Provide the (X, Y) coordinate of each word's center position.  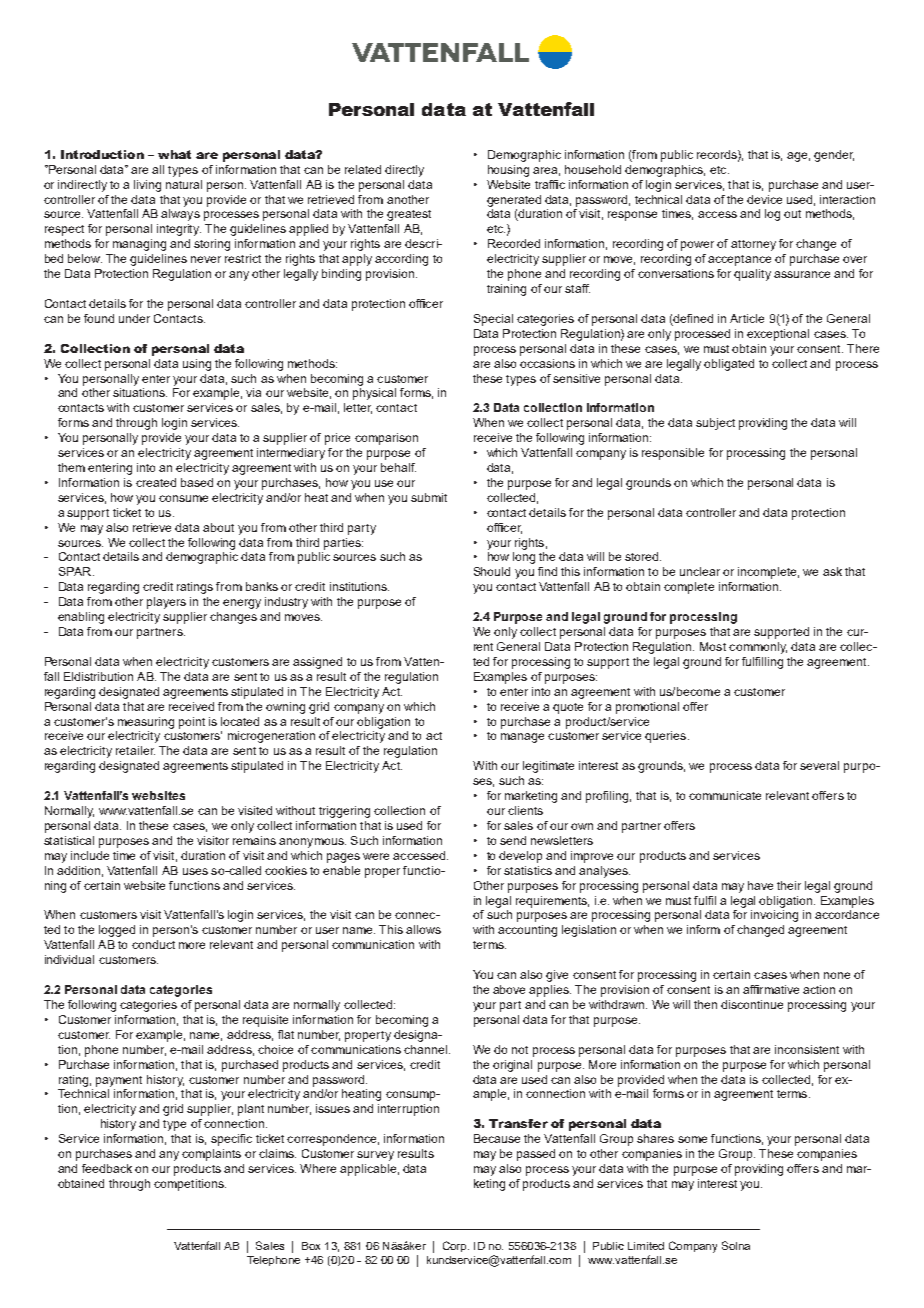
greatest (409, 215)
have (760, 885)
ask (832, 571)
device (764, 199)
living (147, 186)
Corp (456, 1246)
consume (183, 498)
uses (195, 871)
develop (520, 857)
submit (429, 497)
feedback (107, 1168)
